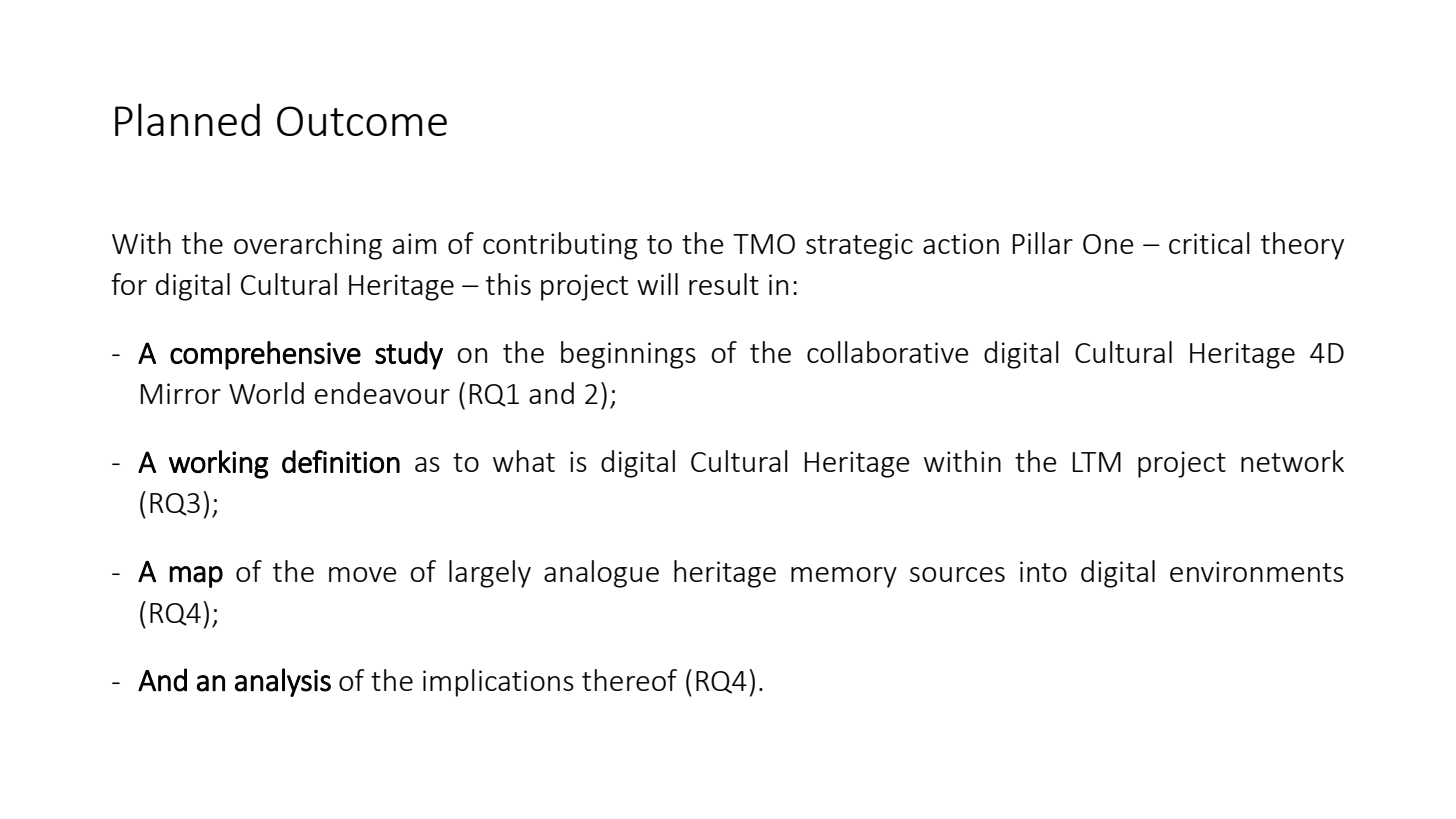 Image resolution: width=1456 pixels, height=819 pixels. What do you see at coordinates (1257, 571) in the page?
I see `environments` at bounding box center [1257, 571].
